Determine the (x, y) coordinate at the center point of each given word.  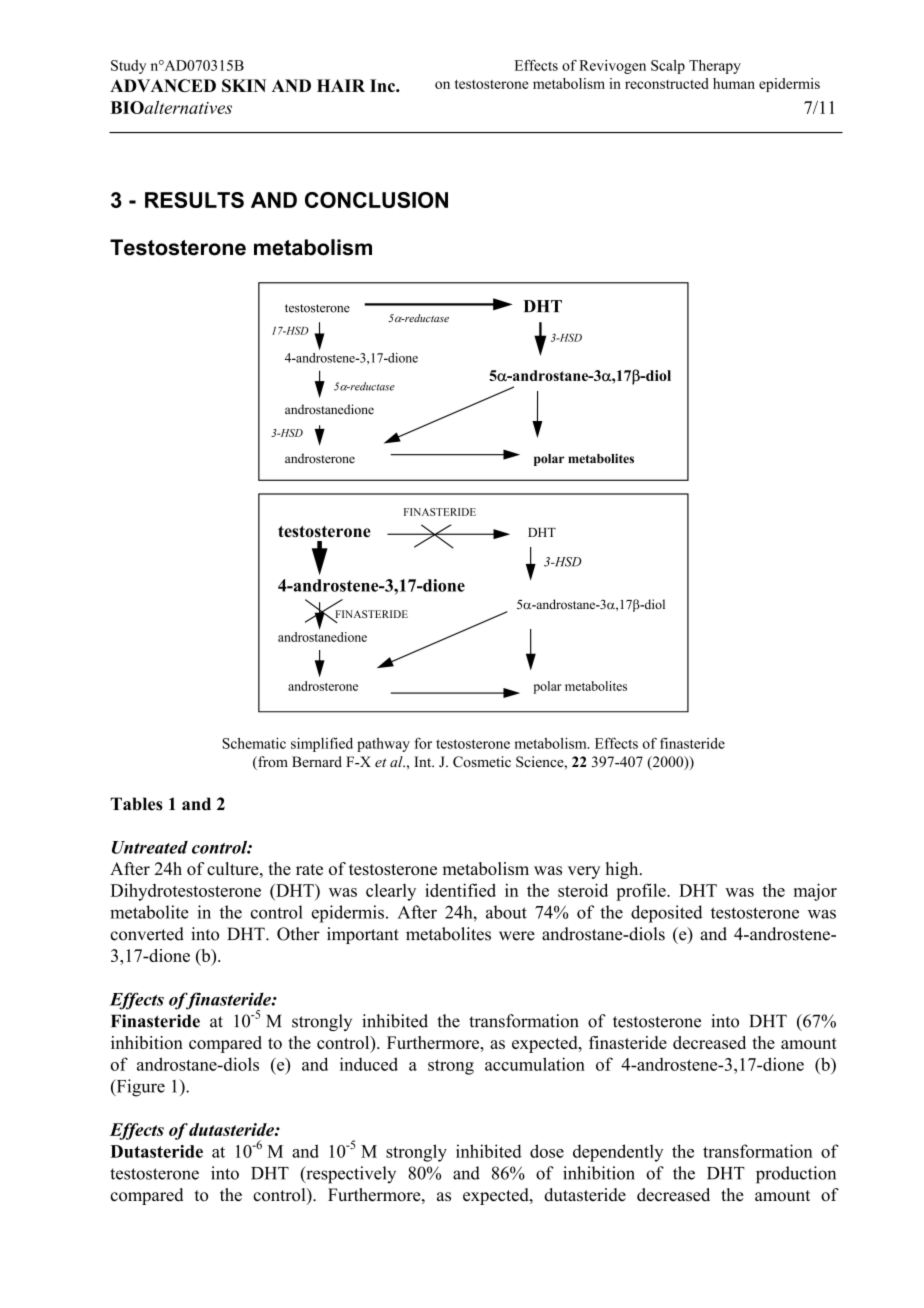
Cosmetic (482, 762)
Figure (139, 1088)
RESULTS (194, 200)
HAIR (341, 85)
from (272, 763)
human (734, 83)
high (623, 870)
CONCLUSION (376, 200)
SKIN (244, 85)
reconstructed (667, 83)
